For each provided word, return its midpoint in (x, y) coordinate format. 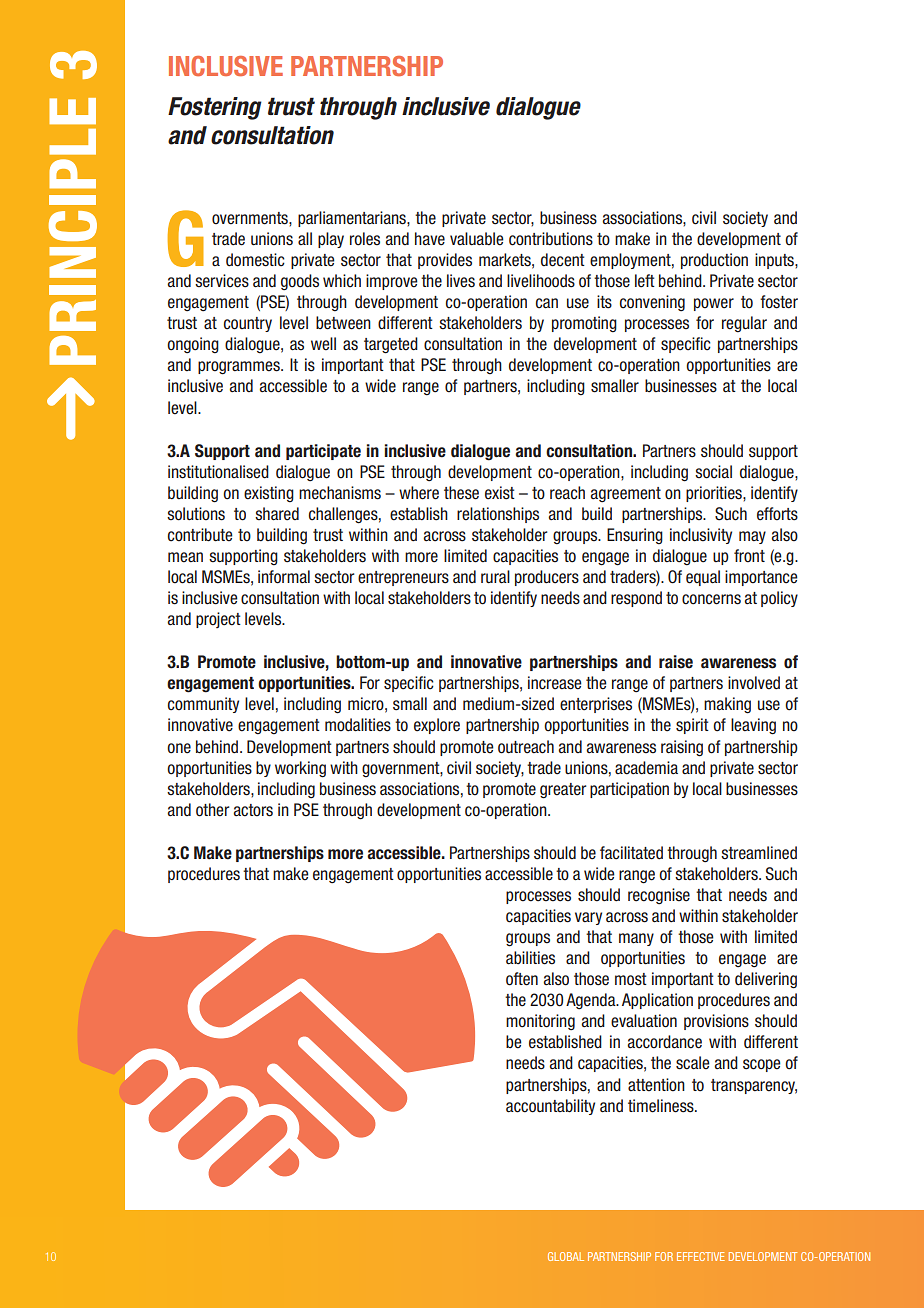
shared (277, 514)
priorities (715, 494)
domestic (255, 260)
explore (437, 726)
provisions (716, 1022)
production (714, 261)
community (203, 705)
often (522, 979)
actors (253, 810)
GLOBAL (566, 1256)
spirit (692, 726)
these (461, 493)
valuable (477, 239)
